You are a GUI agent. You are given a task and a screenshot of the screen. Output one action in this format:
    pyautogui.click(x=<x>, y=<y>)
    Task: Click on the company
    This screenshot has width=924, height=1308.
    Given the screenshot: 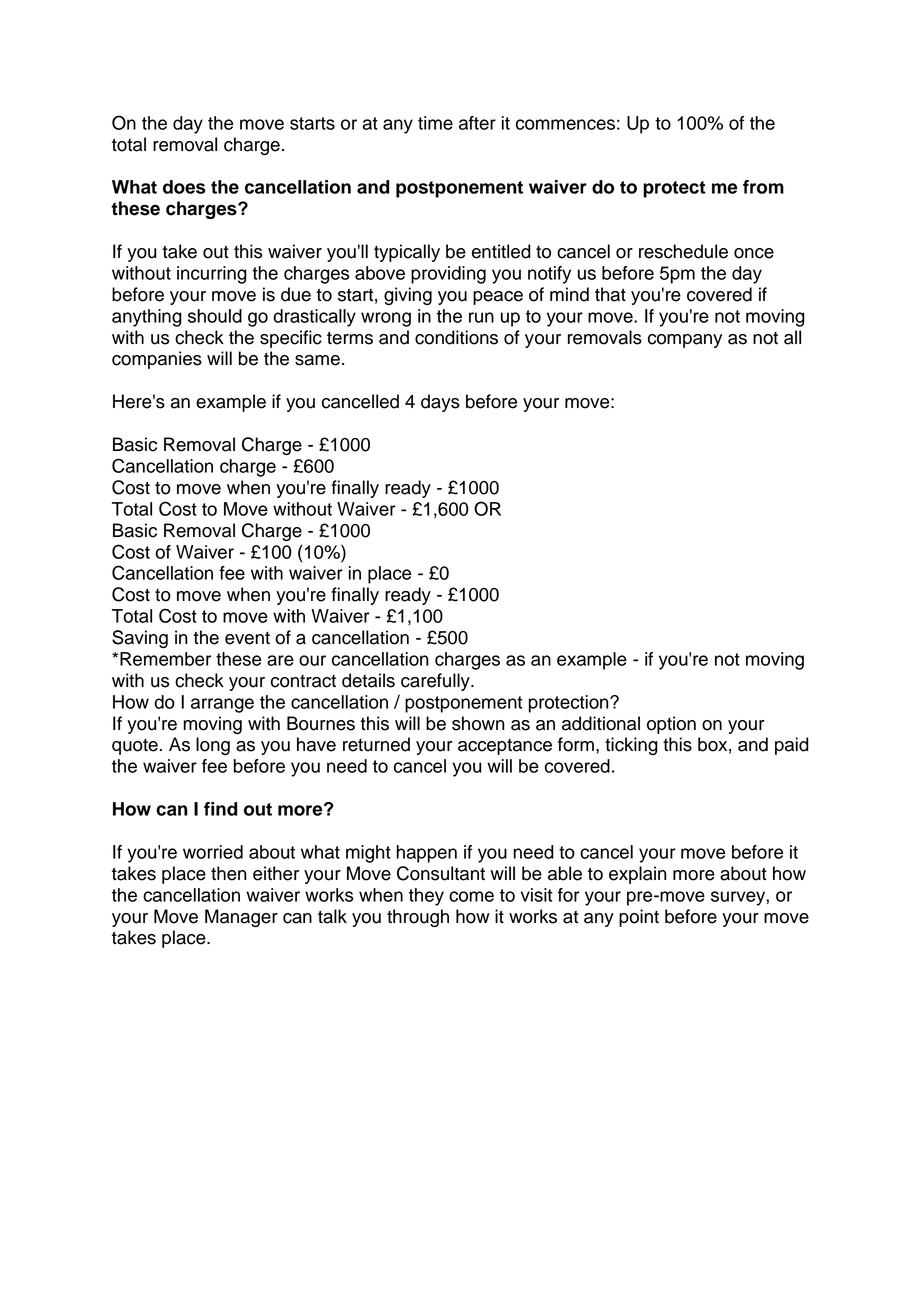 What is the action you would take?
    pyautogui.click(x=685, y=341)
